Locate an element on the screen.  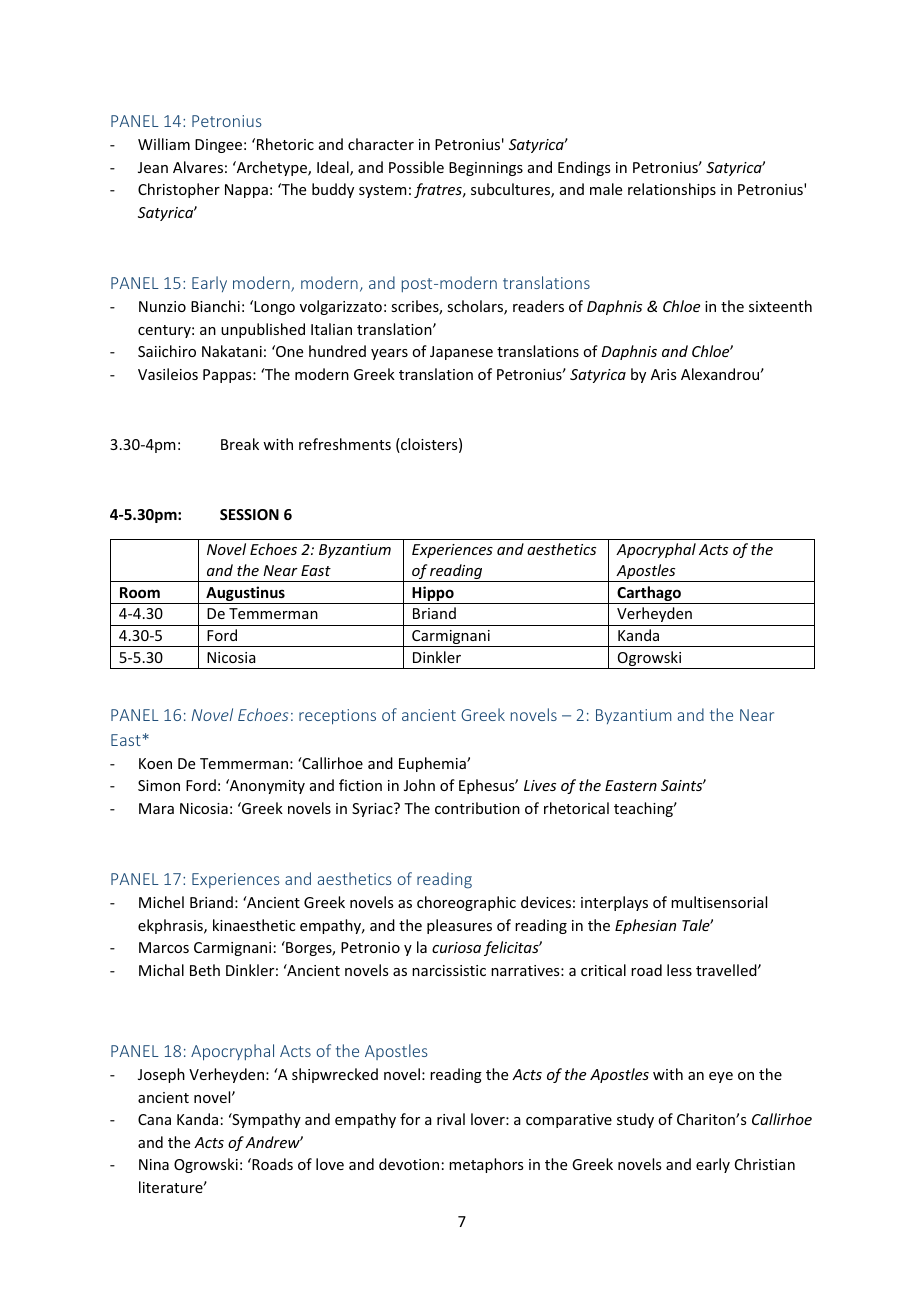
Mara is located at coordinates (156, 808).
